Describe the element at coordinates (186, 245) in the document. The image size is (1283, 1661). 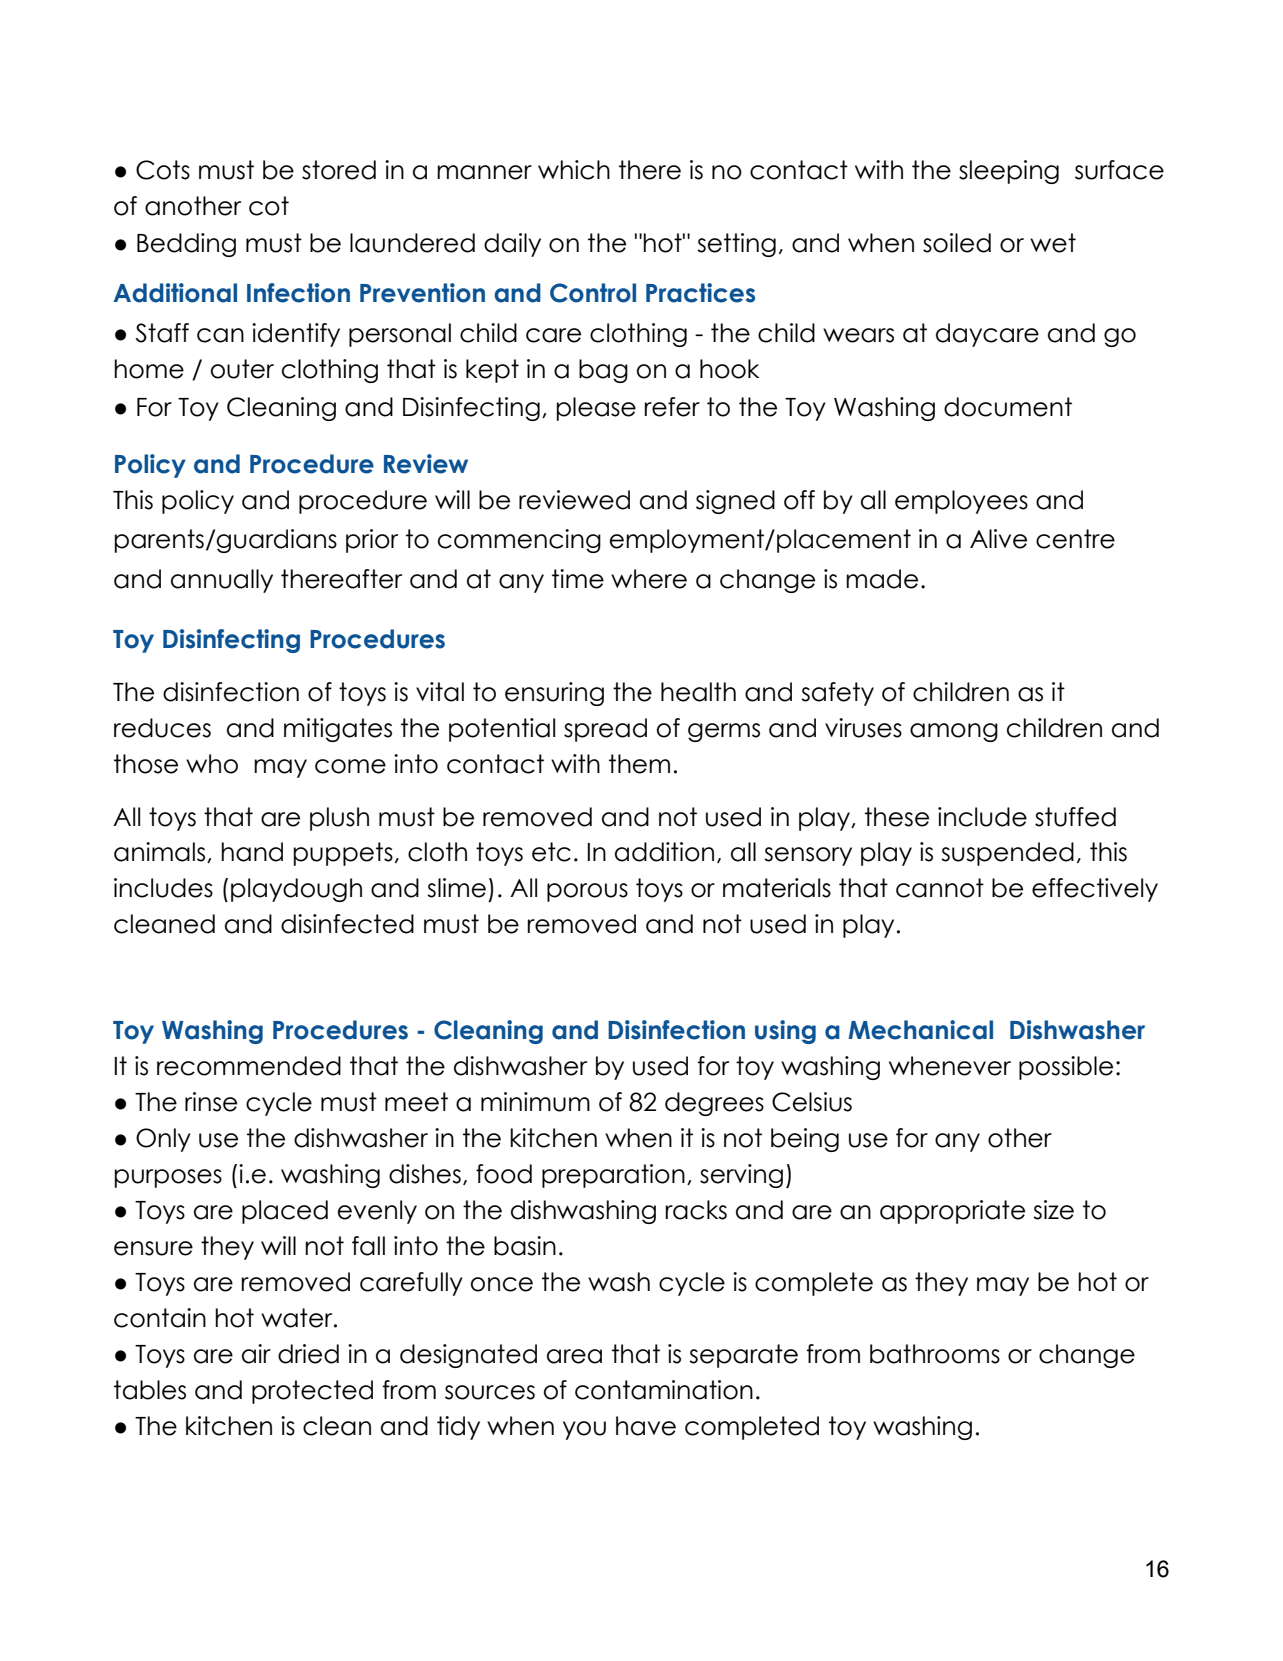
I see `Bedding` at that location.
